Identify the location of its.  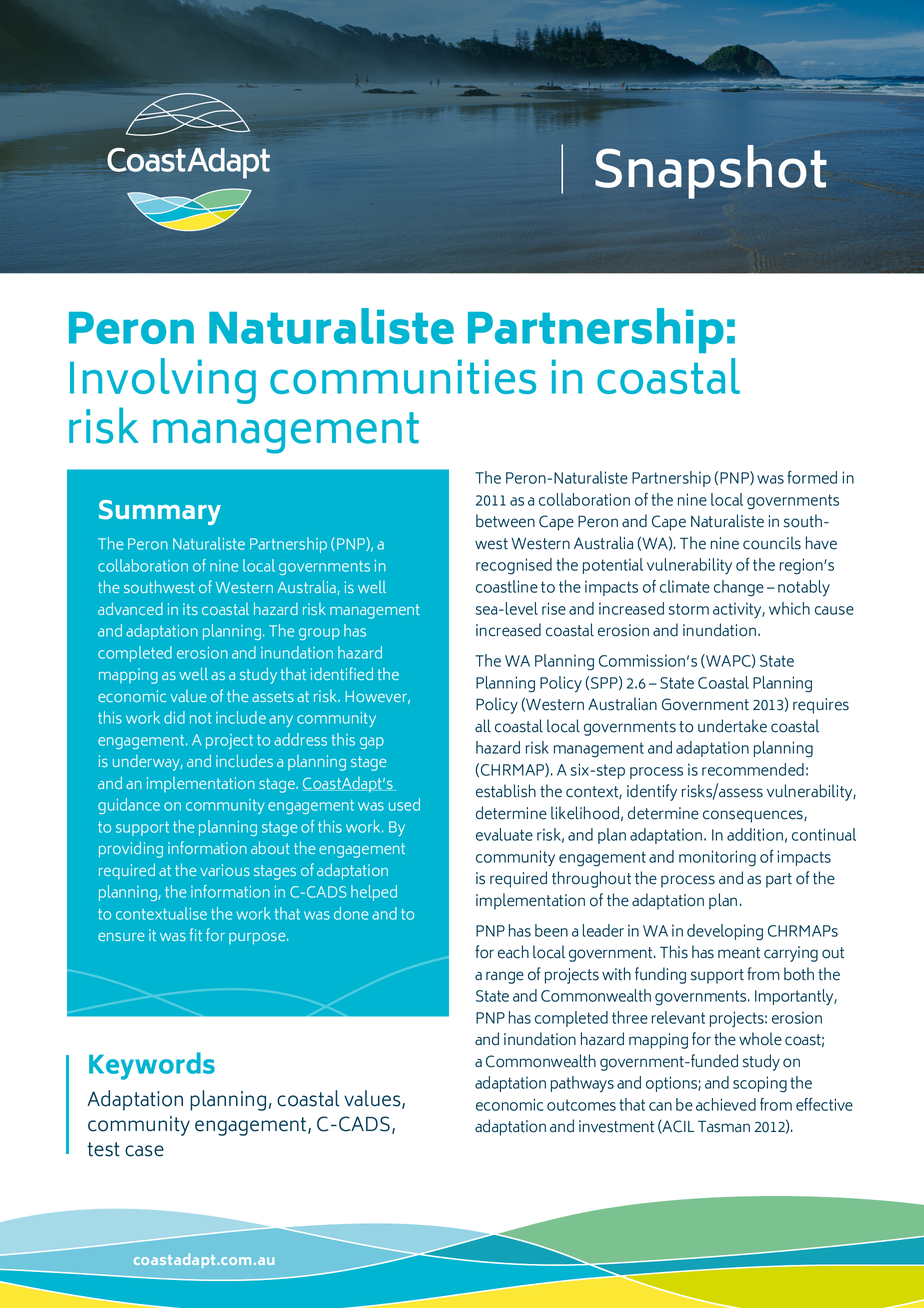
(190, 609).
